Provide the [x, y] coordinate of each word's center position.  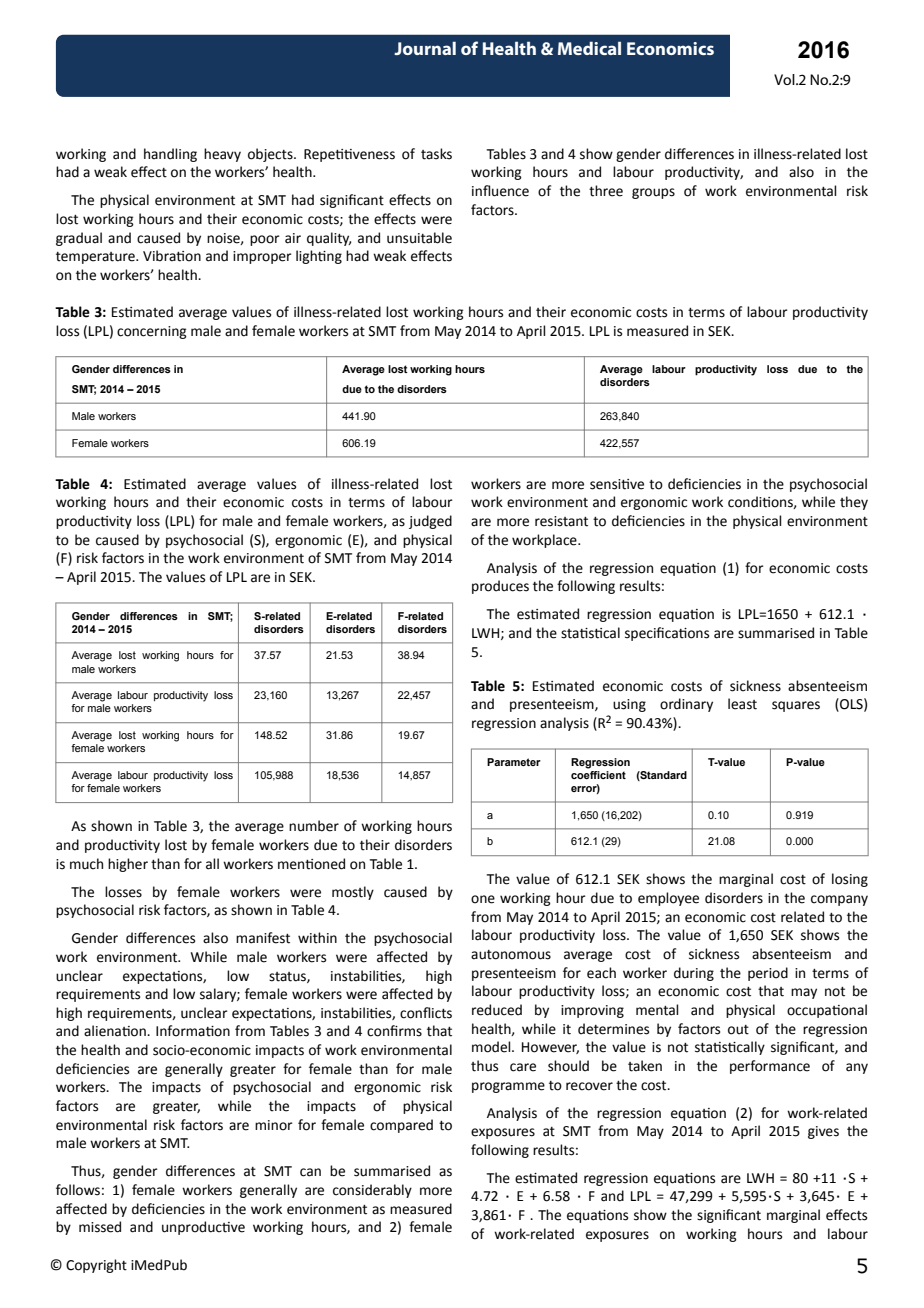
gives [823, 1132]
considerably [372, 1191]
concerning [152, 332]
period [768, 974]
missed [100, 1227]
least [742, 704]
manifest [263, 938]
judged [430, 522]
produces [500, 587]
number [314, 826]
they [854, 503]
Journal [425, 48]
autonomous [511, 955]
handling [170, 155]
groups [653, 193]
